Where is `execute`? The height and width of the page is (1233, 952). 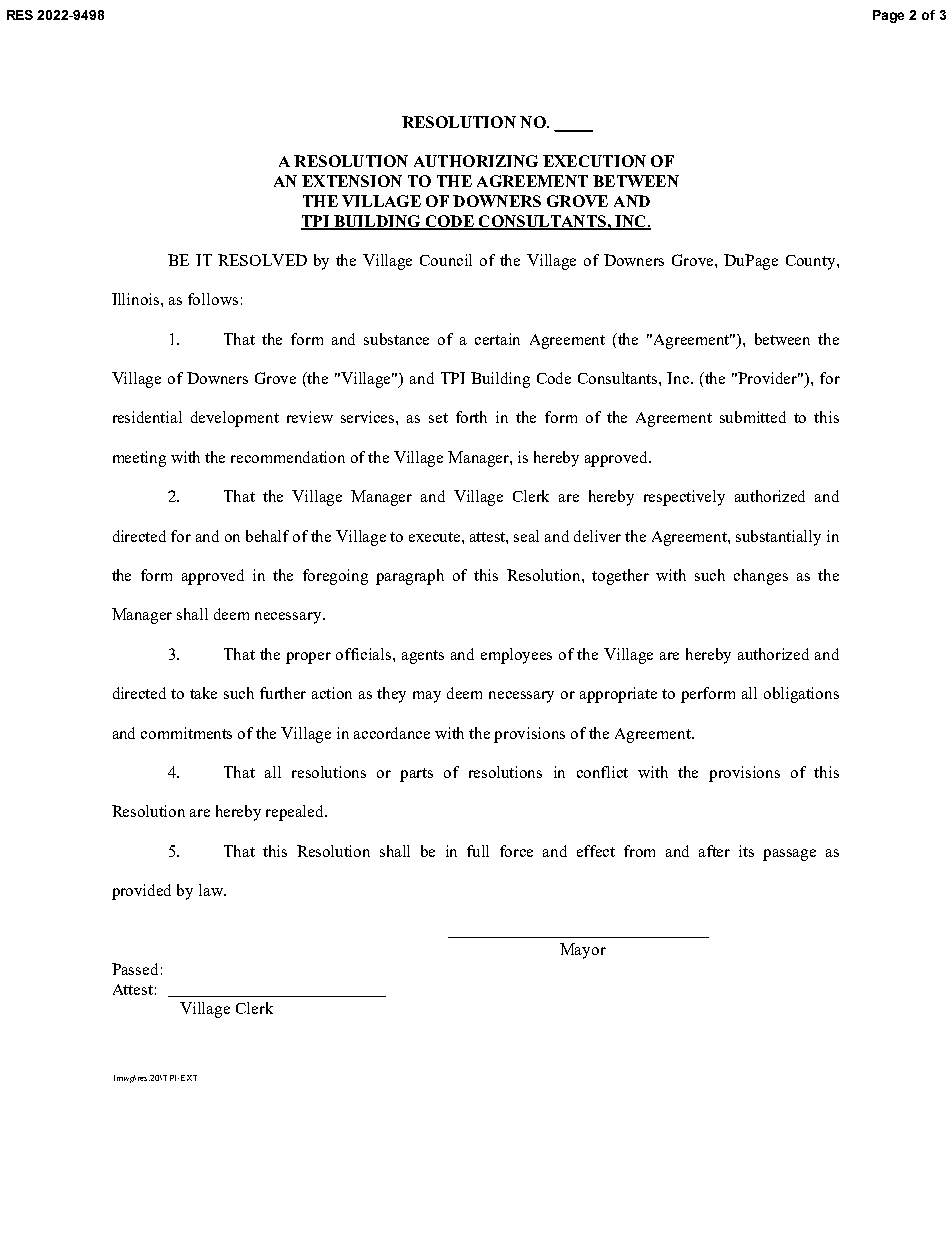
execute is located at coordinates (436, 537).
